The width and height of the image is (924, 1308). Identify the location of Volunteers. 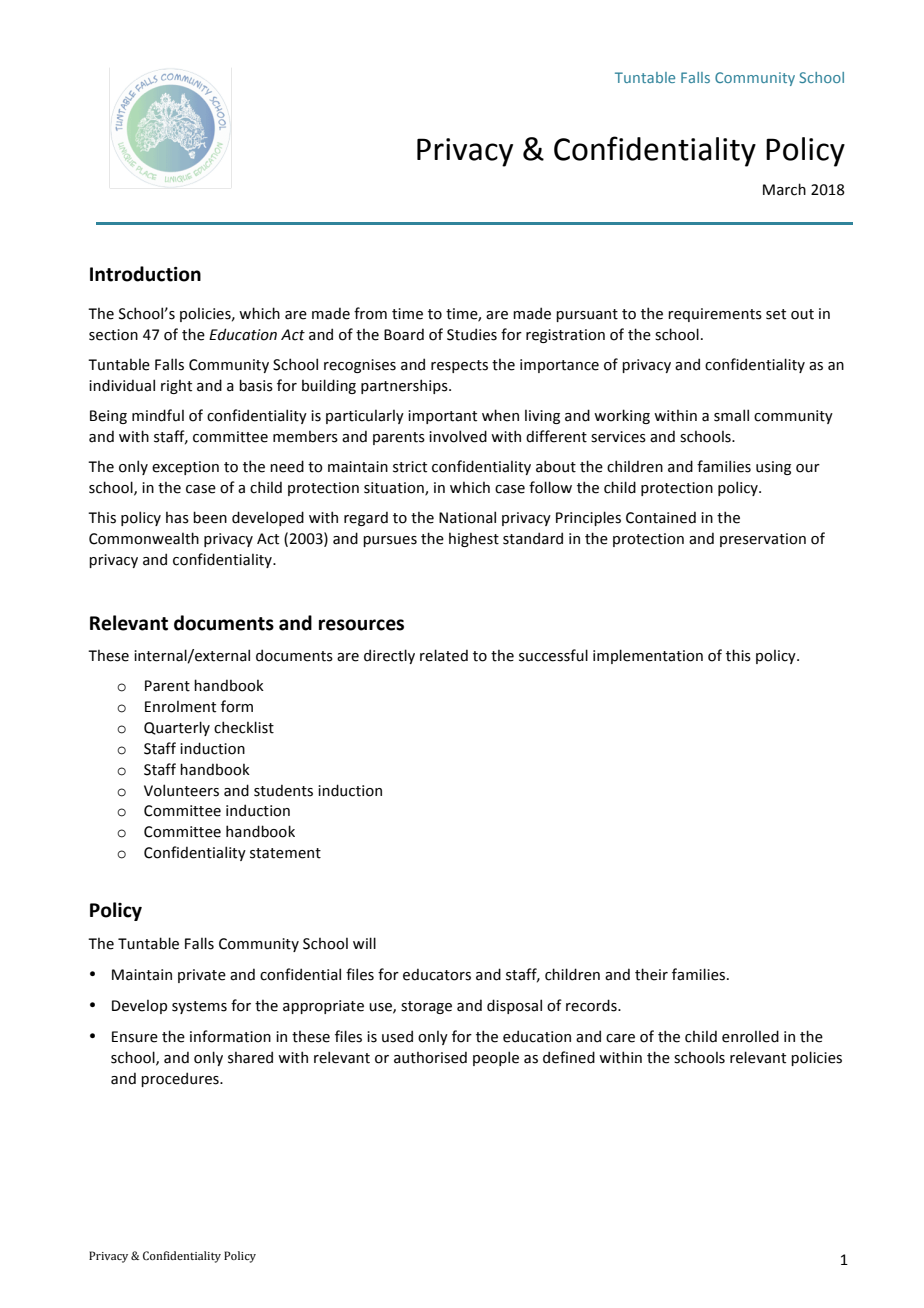
(181, 790).
